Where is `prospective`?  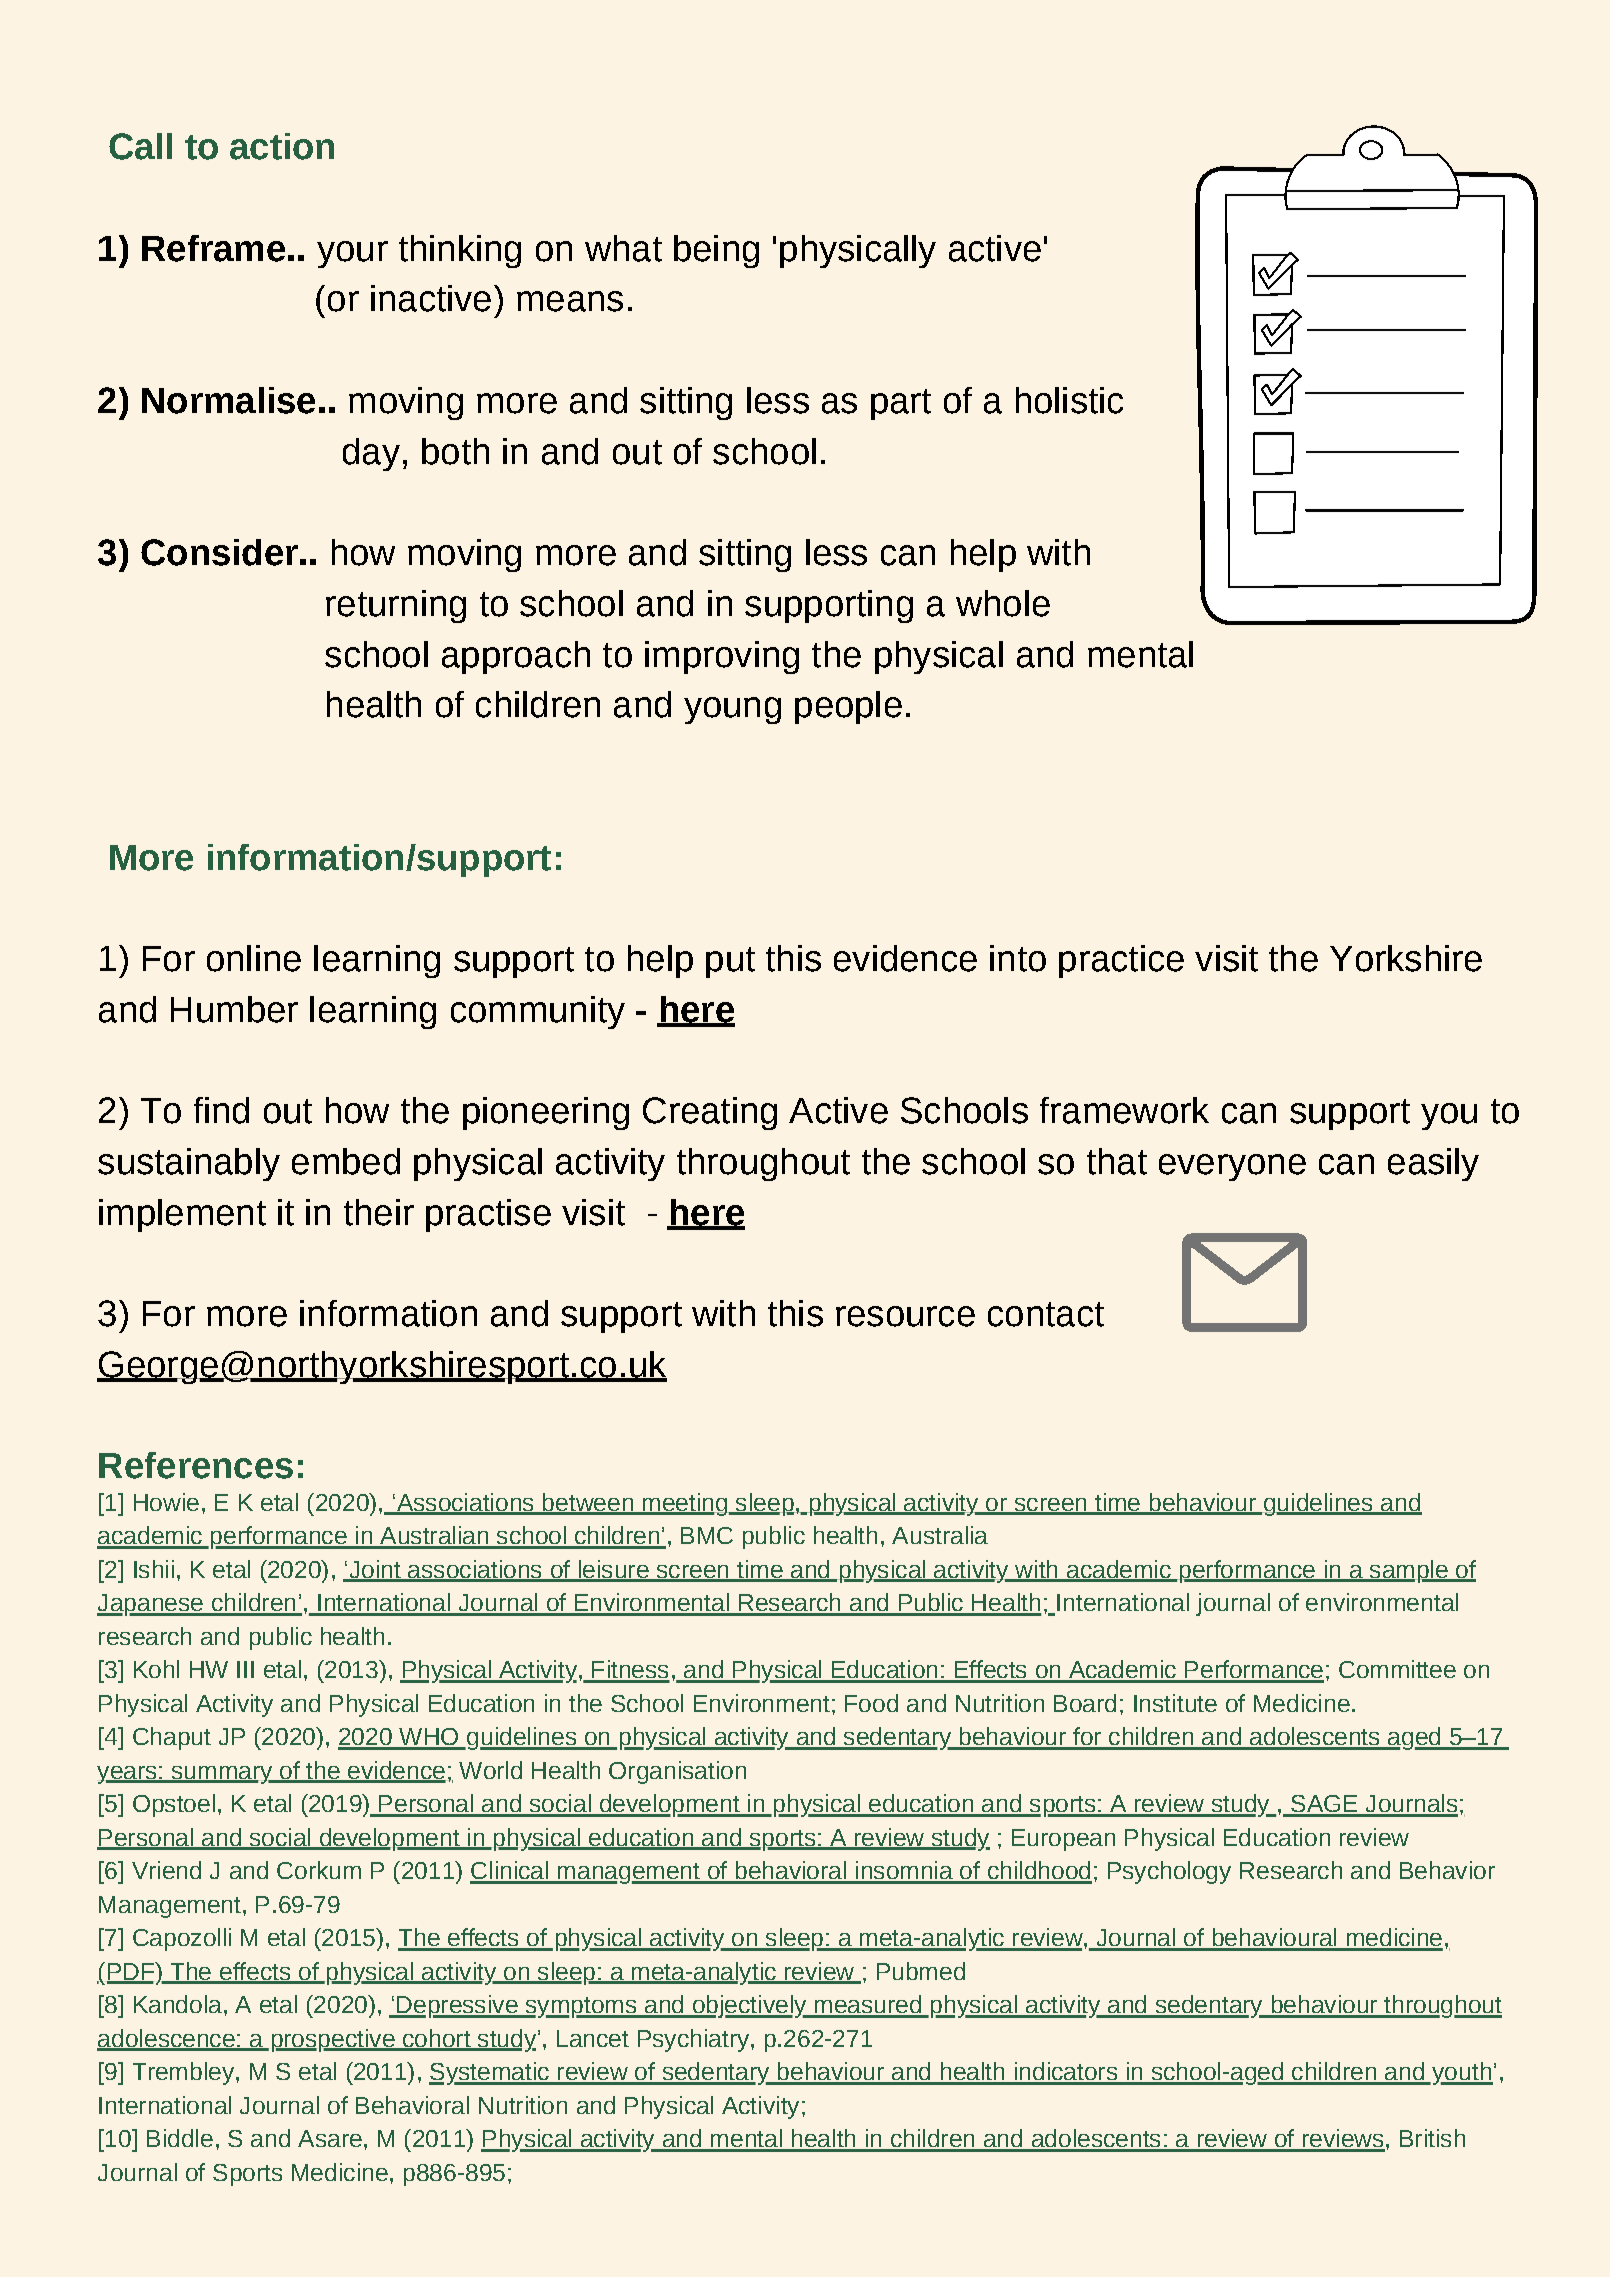 prospective is located at coordinates (334, 2040).
